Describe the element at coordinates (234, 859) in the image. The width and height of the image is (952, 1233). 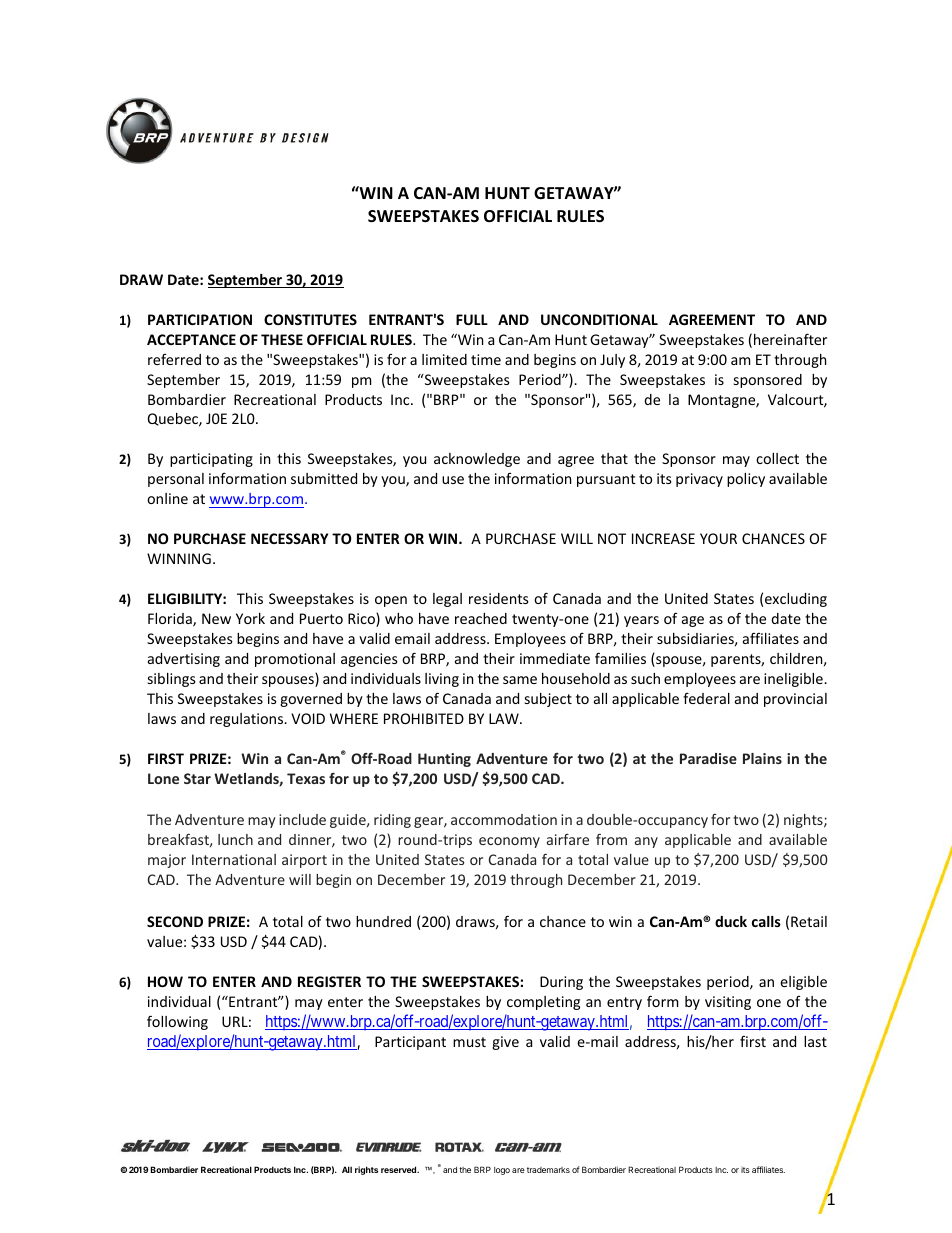
I see `International` at that location.
